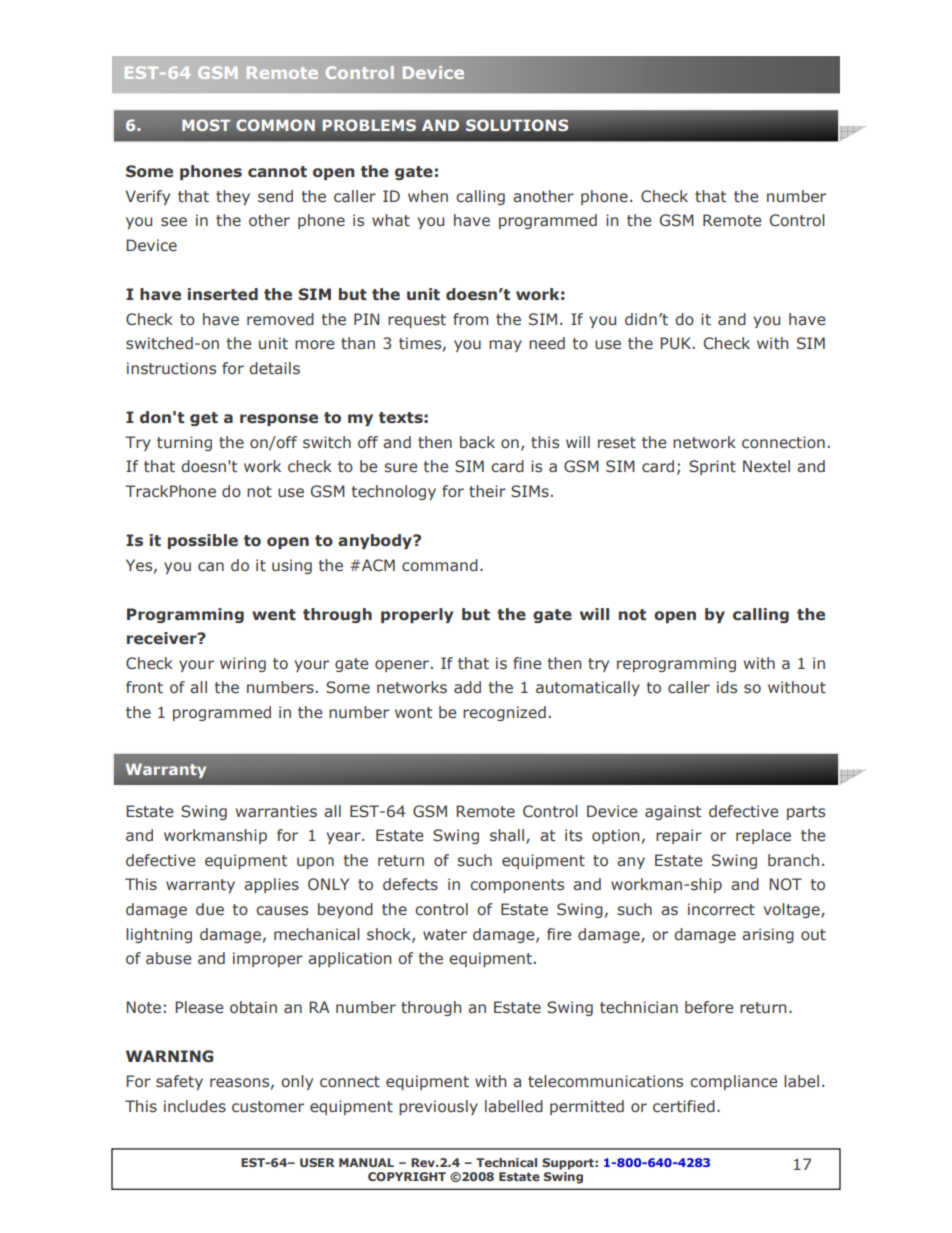 The image size is (952, 1233). I want to click on components, so click(517, 886).
